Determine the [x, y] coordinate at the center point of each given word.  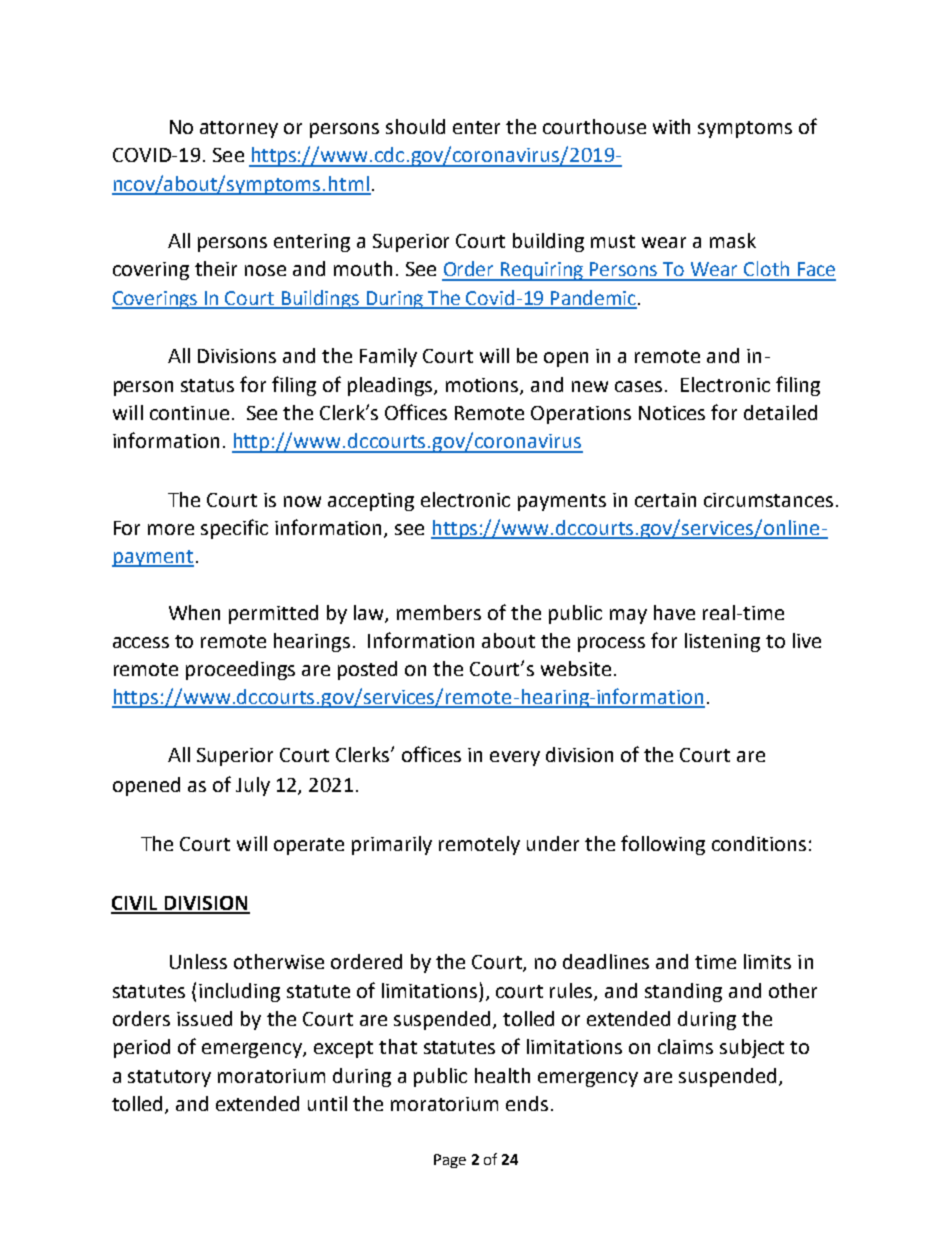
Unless [198, 961]
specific [234, 529]
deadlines [606, 961]
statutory [169, 1078]
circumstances [768, 500]
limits [767, 961]
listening [722, 642]
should [415, 126]
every [515, 758]
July [253, 786]
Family [388, 357]
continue [189, 413]
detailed [780, 412]
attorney [239, 129]
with [671, 126]
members [439, 612]
